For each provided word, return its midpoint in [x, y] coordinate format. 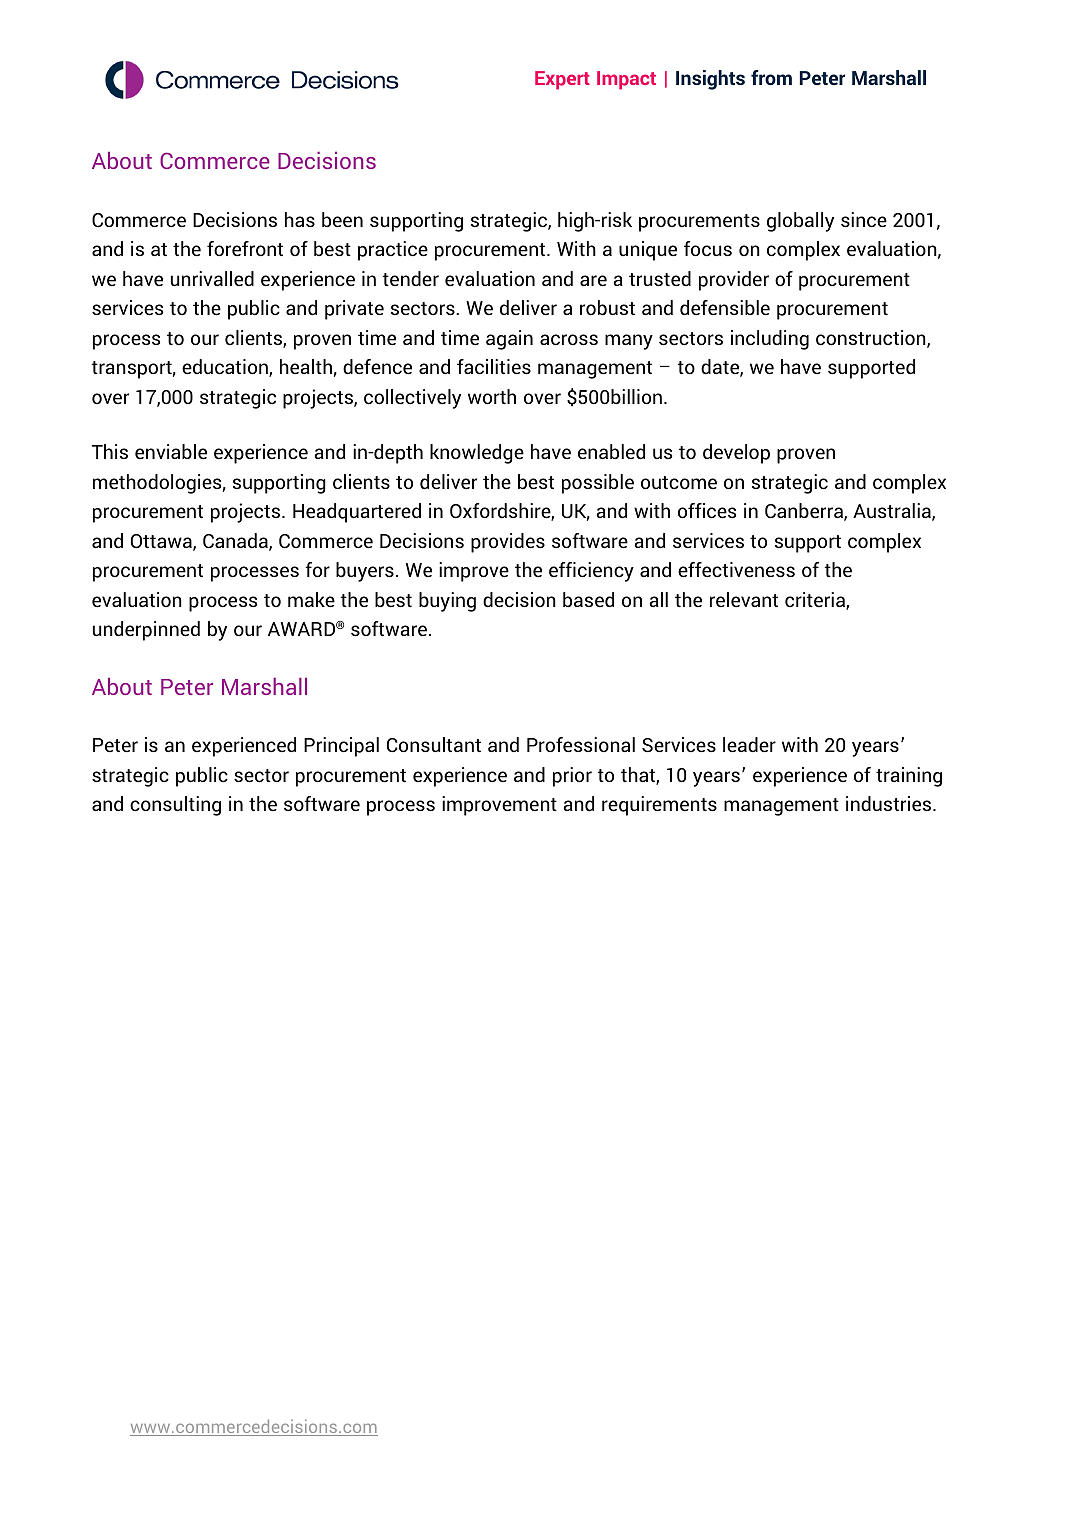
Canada [236, 542]
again [509, 340]
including [770, 340]
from [771, 77]
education [226, 368]
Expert [562, 80]
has [300, 219]
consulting [175, 806]
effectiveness [736, 570]
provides [508, 543]
